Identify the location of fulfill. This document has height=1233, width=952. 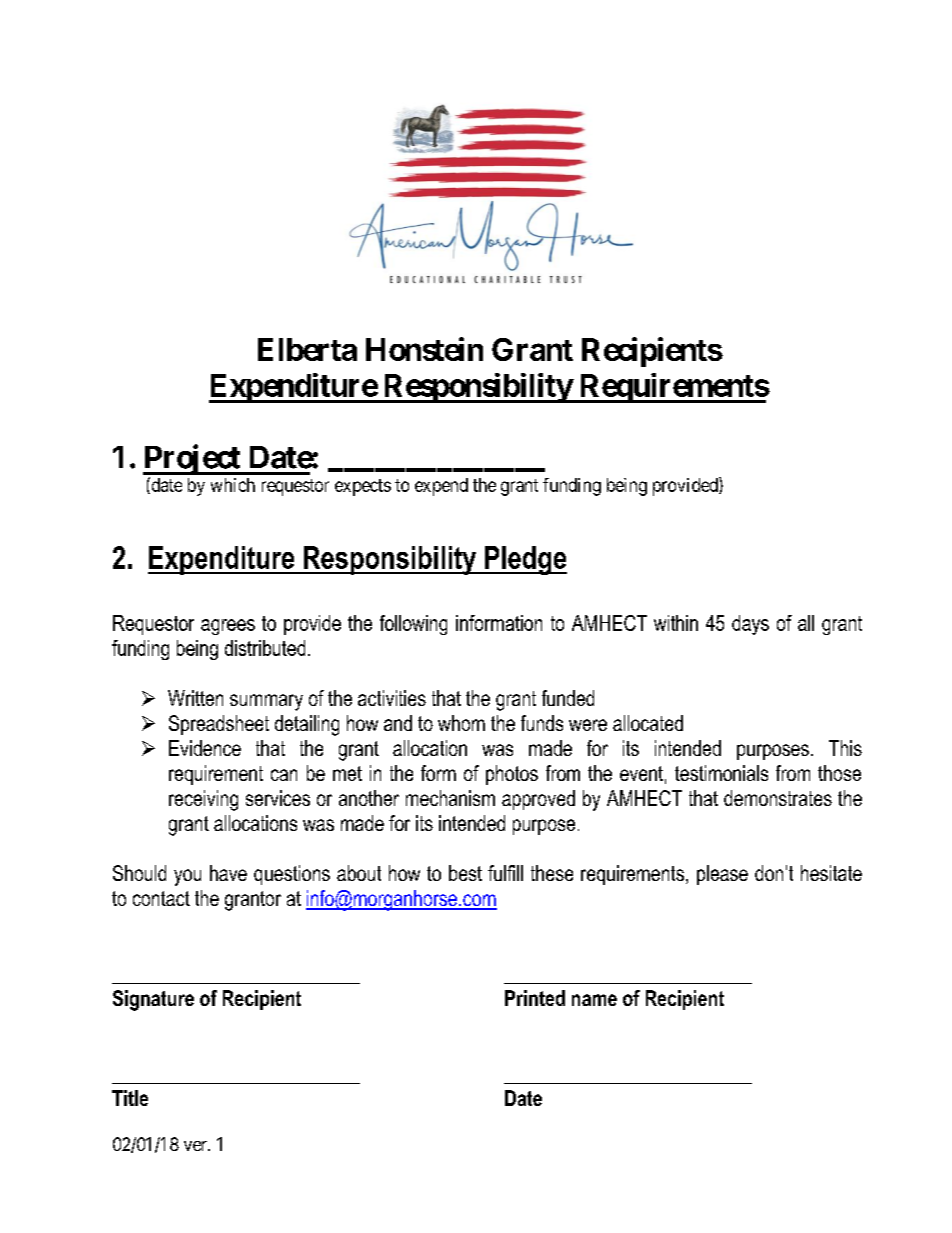
(505, 873).
